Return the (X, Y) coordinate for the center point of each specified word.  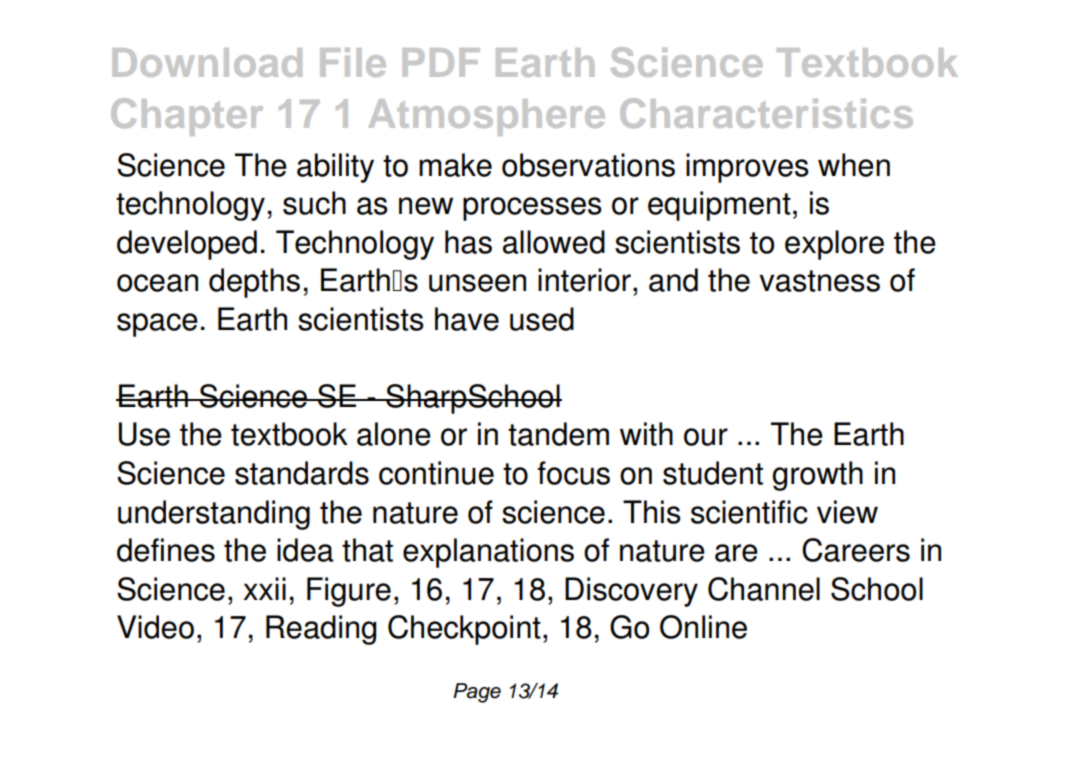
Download (207, 62)
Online (703, 627)
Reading (321, 630)
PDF (441, 62)
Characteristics (766, 113)
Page (477, 693)
